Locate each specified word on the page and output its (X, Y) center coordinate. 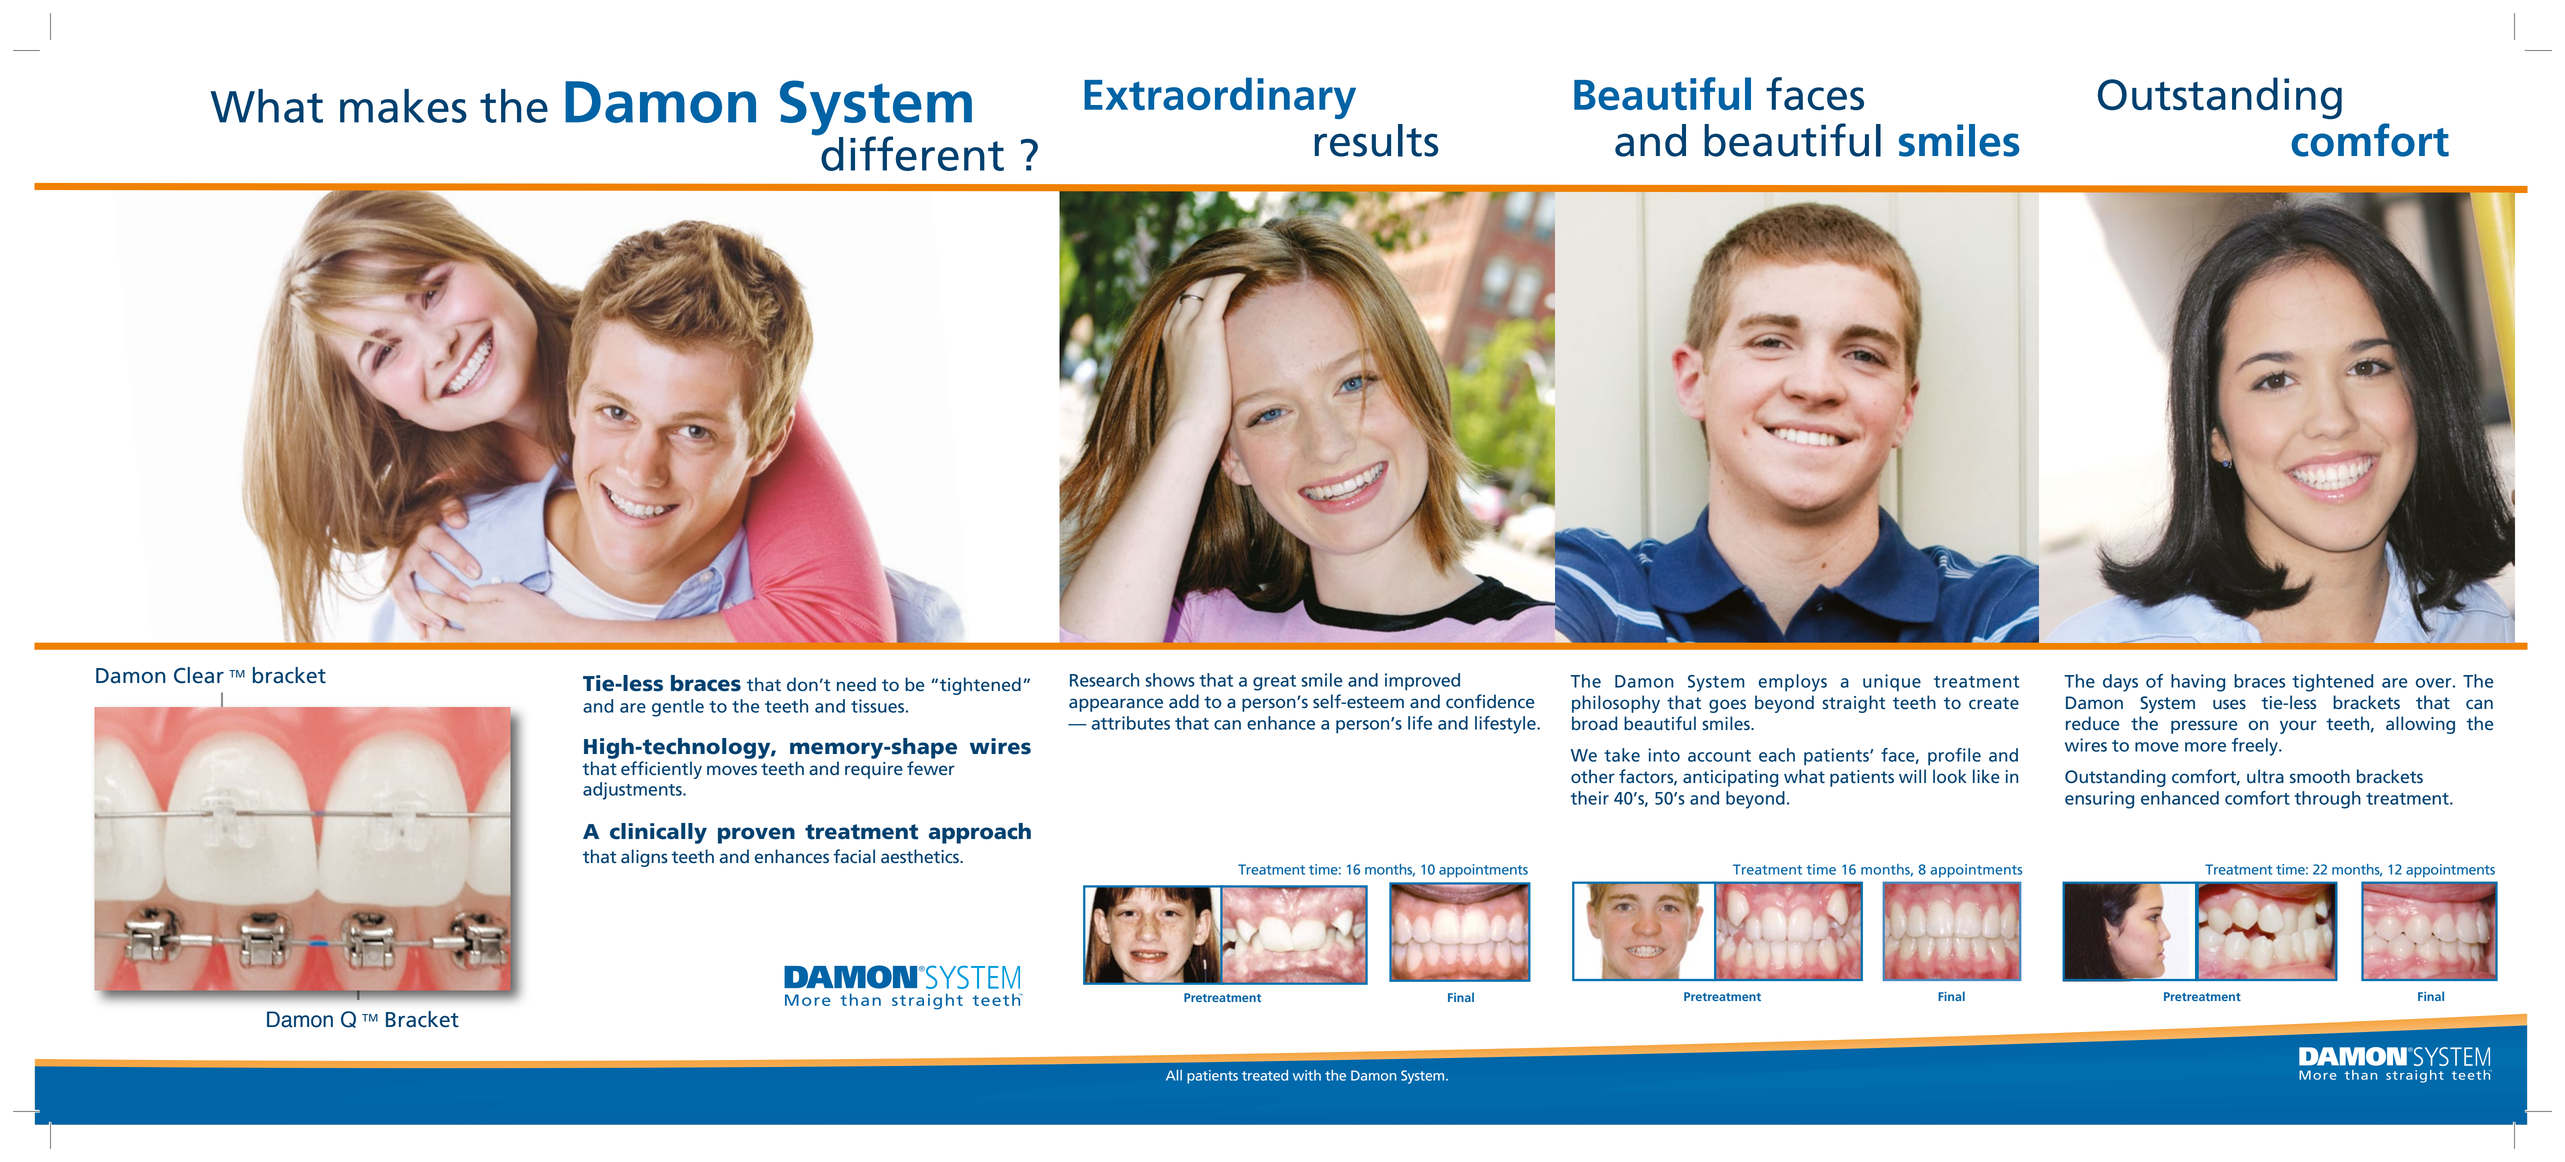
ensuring (2099, 800)
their (1590, 798)
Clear (199, 675)
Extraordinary (1220, 98)
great (1274, 683)
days (2120, 683)
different (911, 152)
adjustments (633, 791)
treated (1265, 1075)
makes (403, 106)
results (1377, 140)
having (2198, 683)
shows (1170, 680)
